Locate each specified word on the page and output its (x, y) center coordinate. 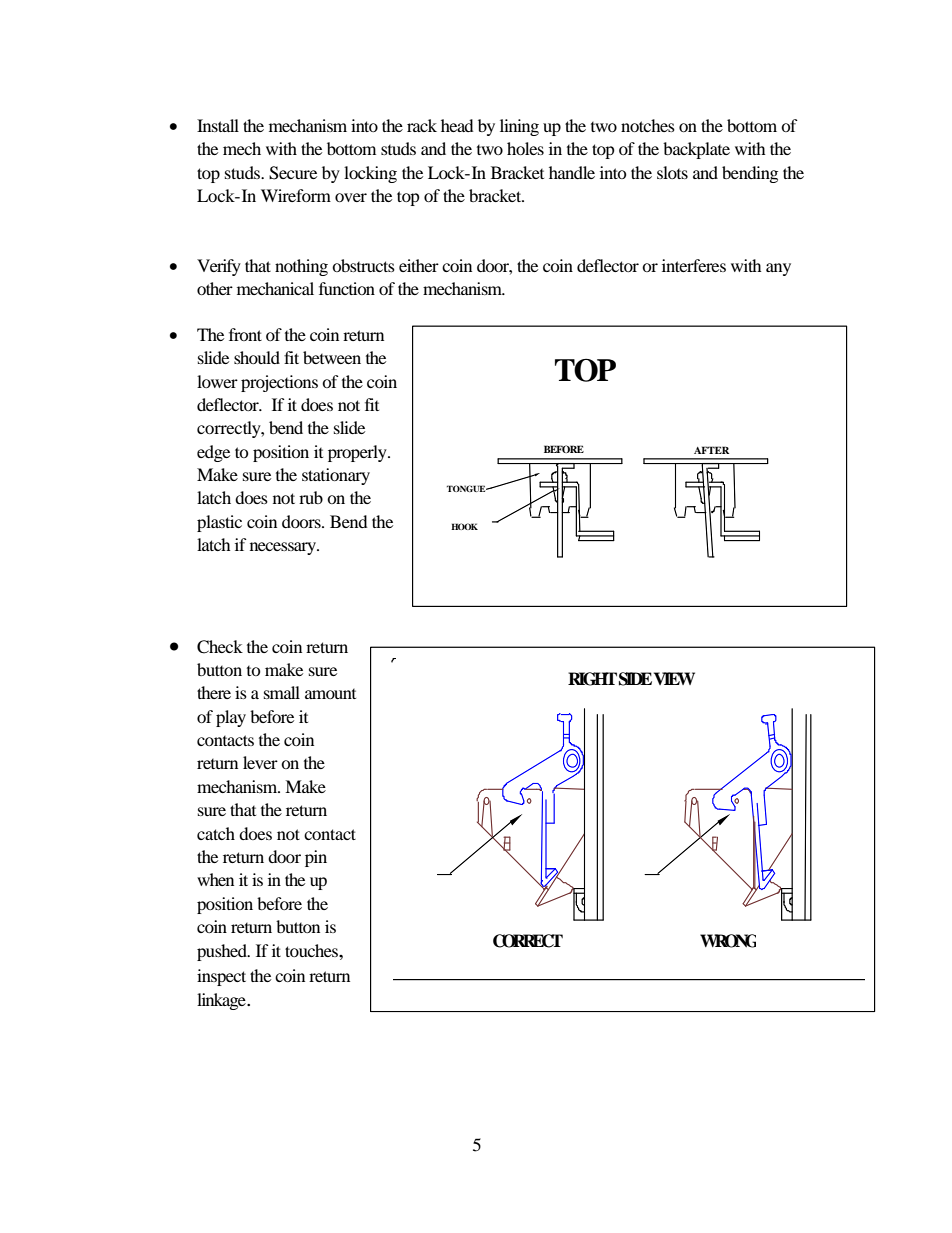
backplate (696, 150)
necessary (284, 548)
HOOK (464, 526)
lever (260, 762)
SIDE (635, 679)
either (419, 265)
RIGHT (592, 679)
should (257, 357)
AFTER (711, 450)
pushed (223, 952)
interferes (694, 265)
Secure (293, 173)
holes (525, 148)
